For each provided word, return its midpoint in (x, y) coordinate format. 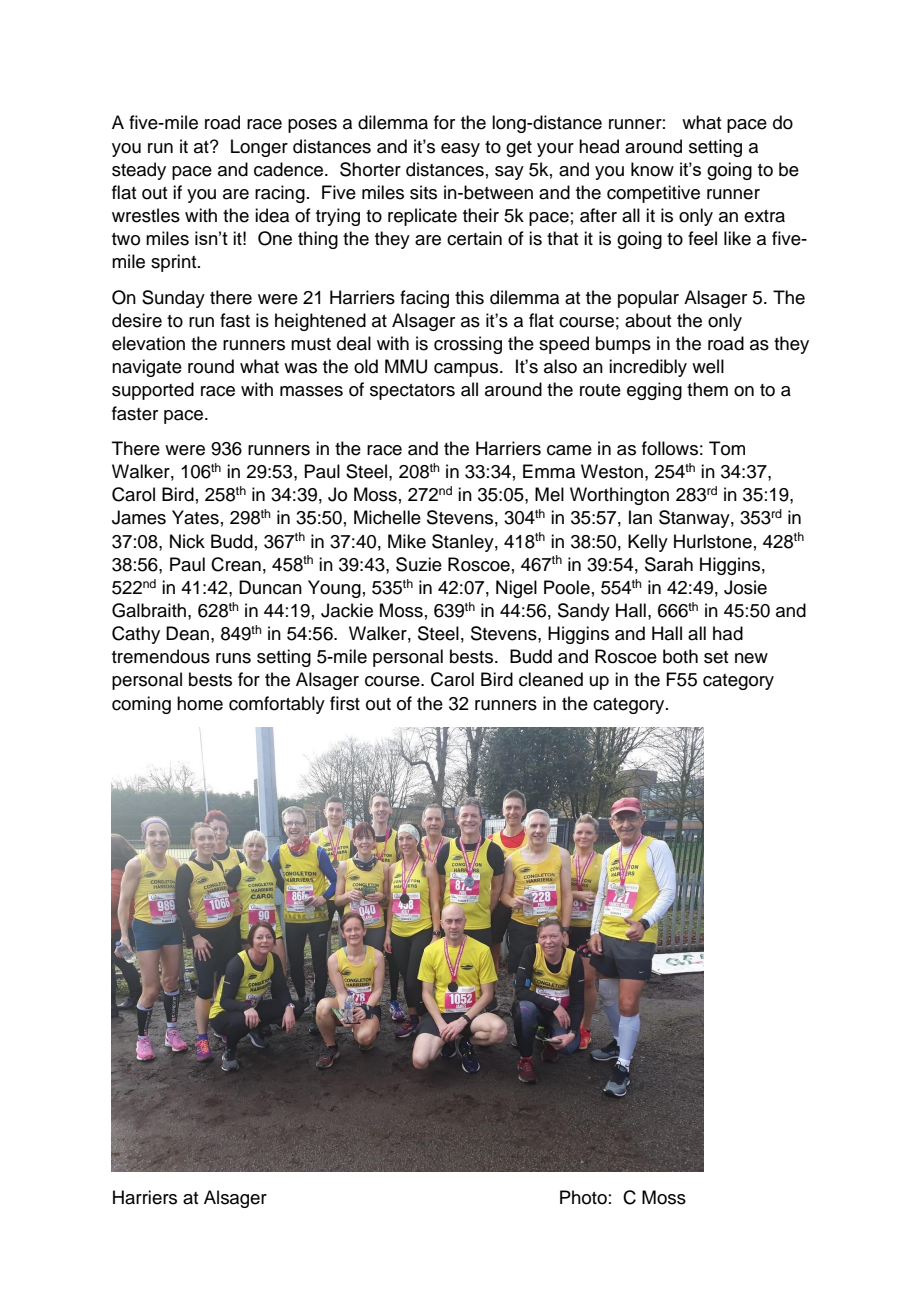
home (200, 703)
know (652, 169)
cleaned (551, 679)
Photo (583, 1197)
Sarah (669, 564)
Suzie (419, 564)
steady (139, 171)
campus (467, 370)
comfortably (277, 705)
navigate (147, 368)
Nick (187, 541)
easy (460, 150)
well (708, 366)
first (345, 703)
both (680, 656)
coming (141, 705)
